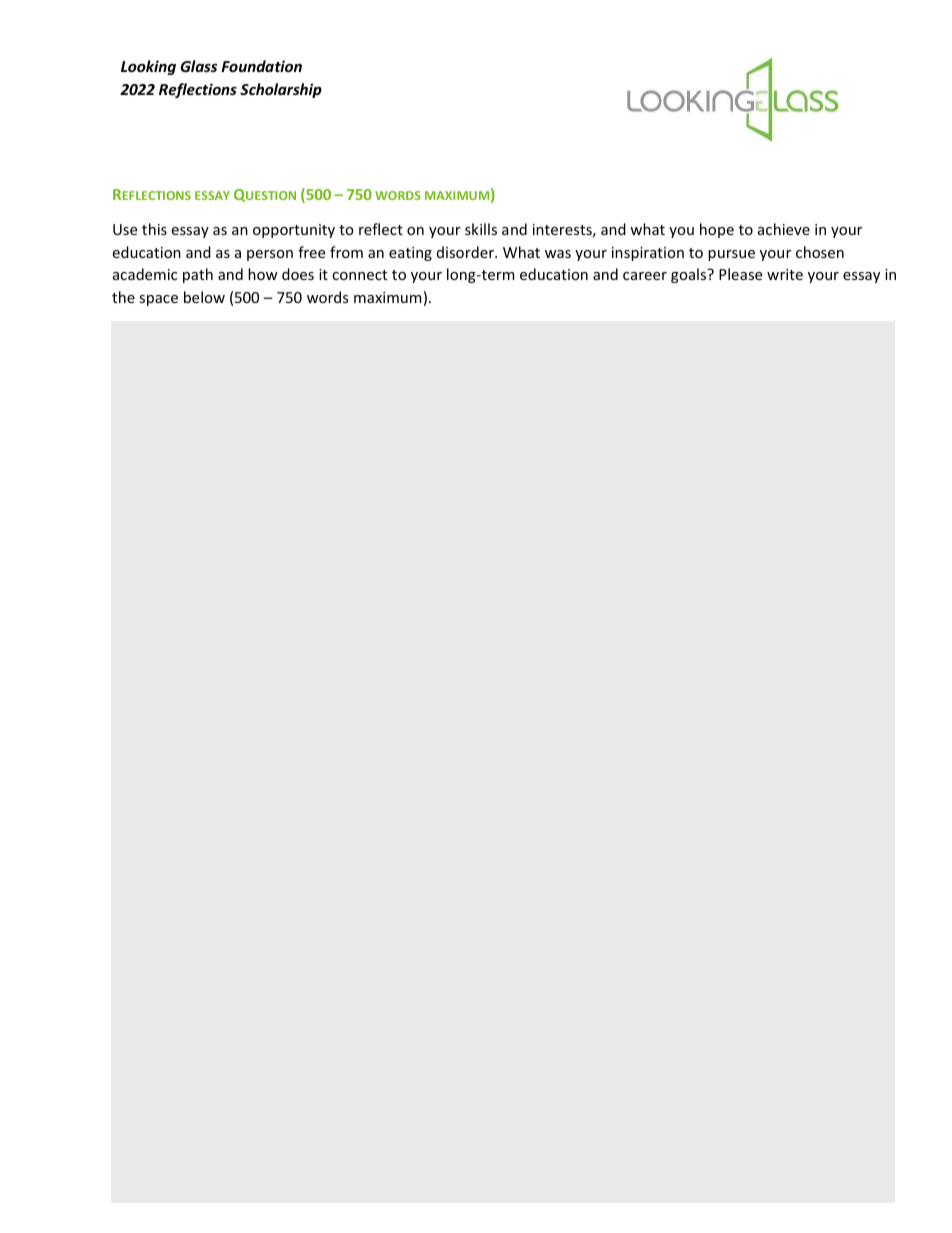 The width and height of the document is (952, 1233). I want to click on connect, so click(359, 275).
